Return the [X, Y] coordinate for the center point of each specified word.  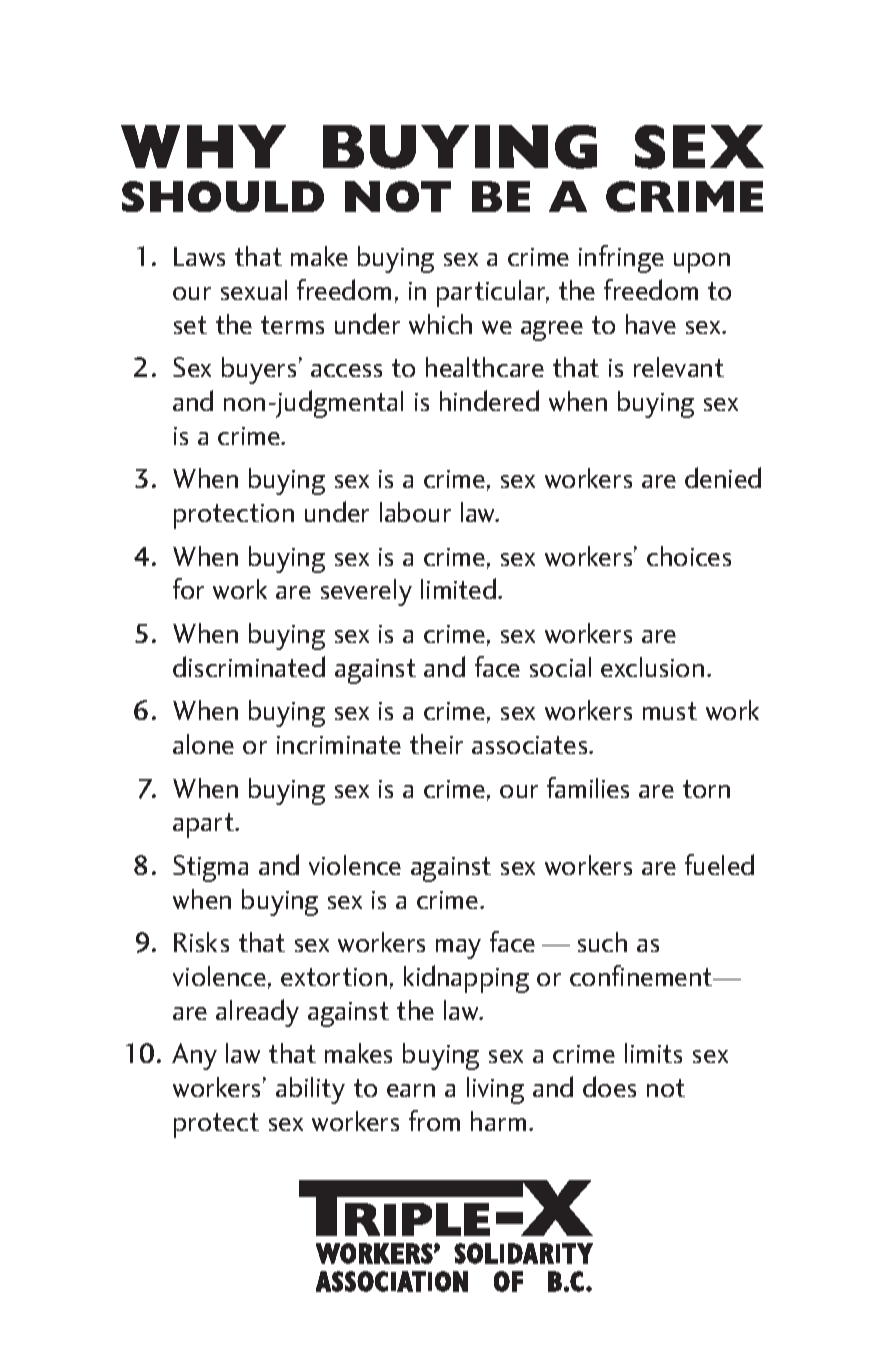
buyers [259, 370]
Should [223, 196]
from [434, 1120]
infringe [621, 259]
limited [458, 588]
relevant [679, 367]
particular [493, 293]
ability [310, 1090]
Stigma [210, 868]
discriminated [249, 666]
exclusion [652, 667]
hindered [489, 400]
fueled [719, 864]
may [458, 949]
